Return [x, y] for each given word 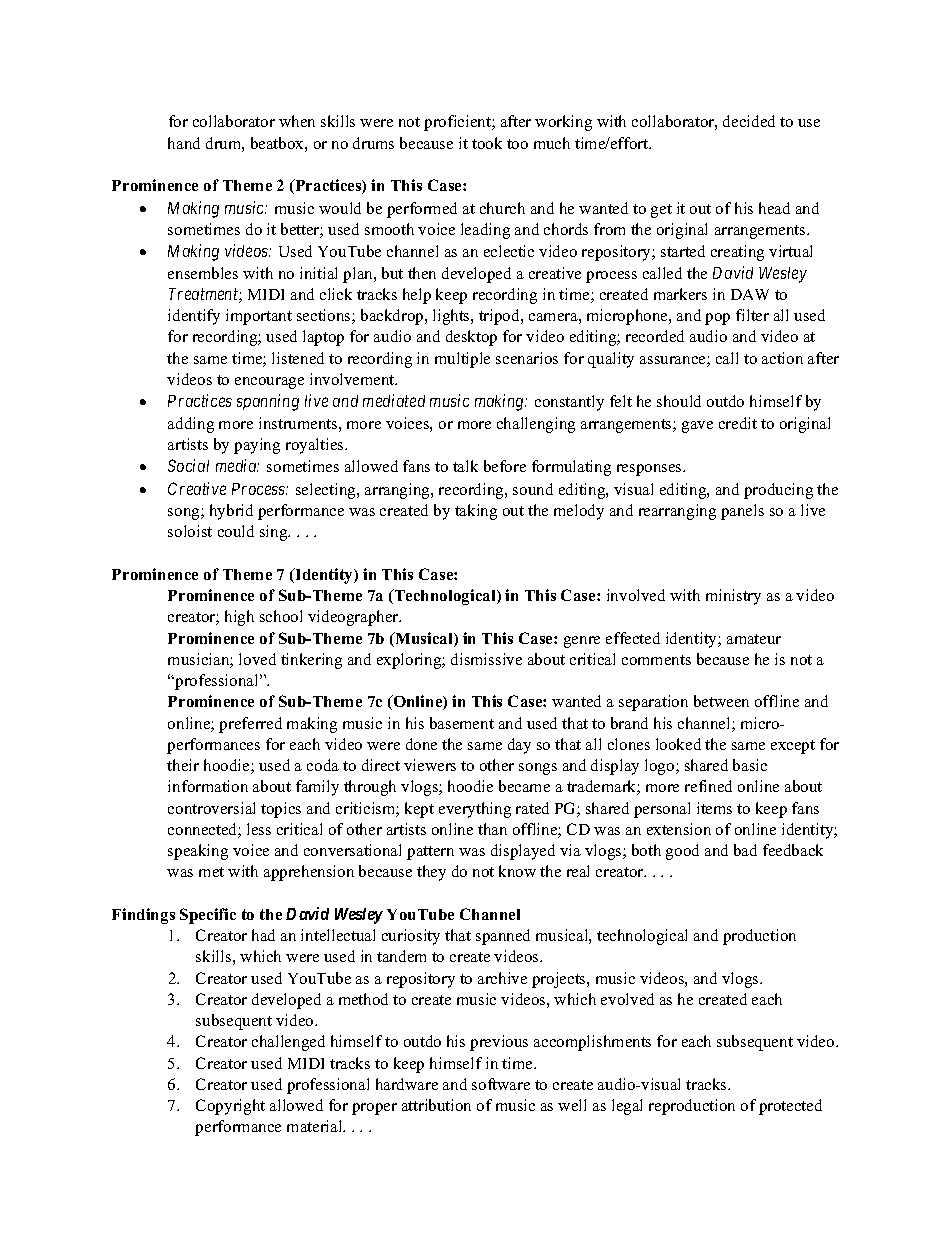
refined [708, 786]
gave [697, 427]
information [208, 786]
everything [475, 810]
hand [184, 143]
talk [465, 466]
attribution [436, 1105]
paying [257, 446]
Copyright [230, 1107]
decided [749, 121]
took [487, 143]
